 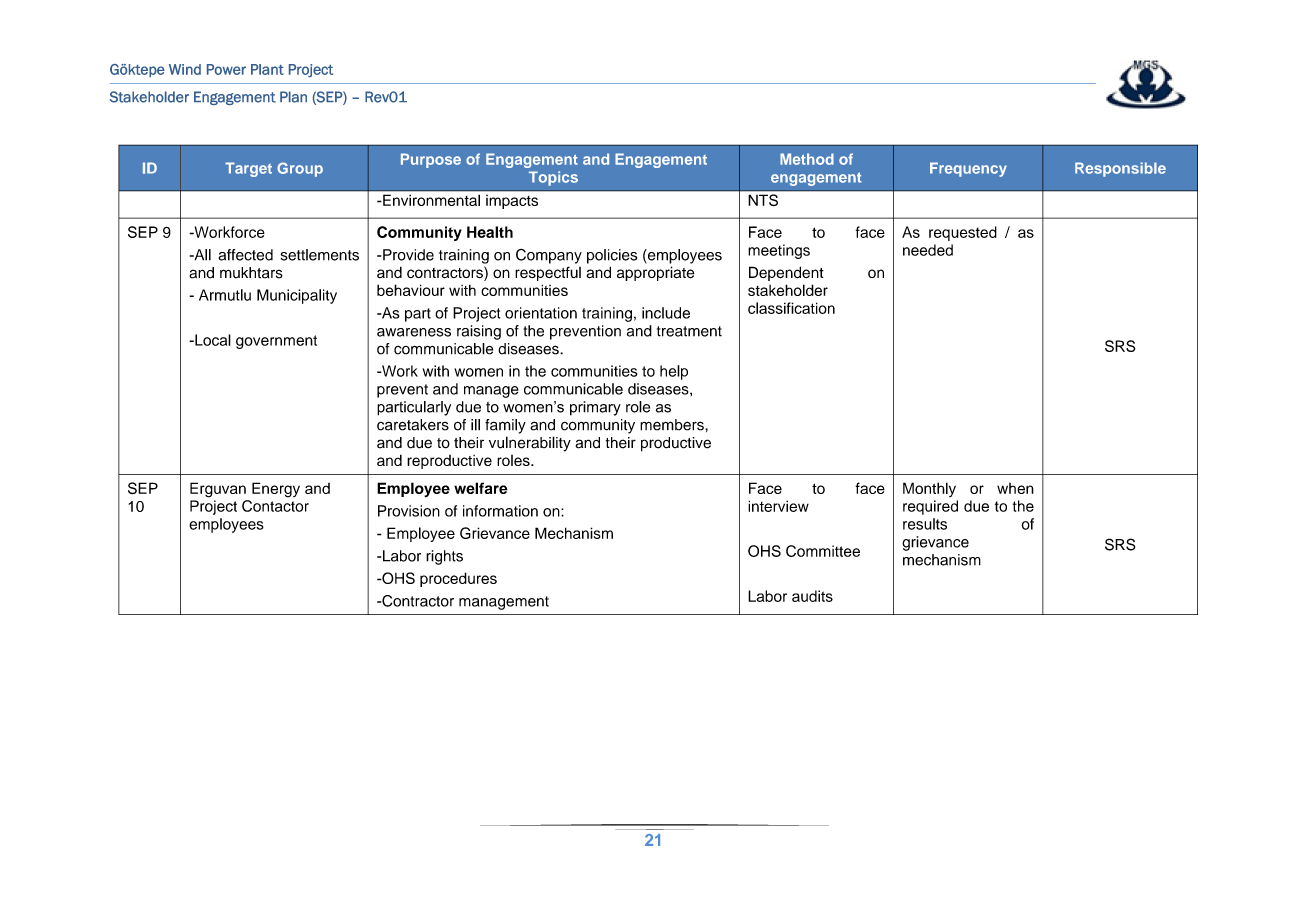 I want to click on classification, so click(x=791, y=308).
